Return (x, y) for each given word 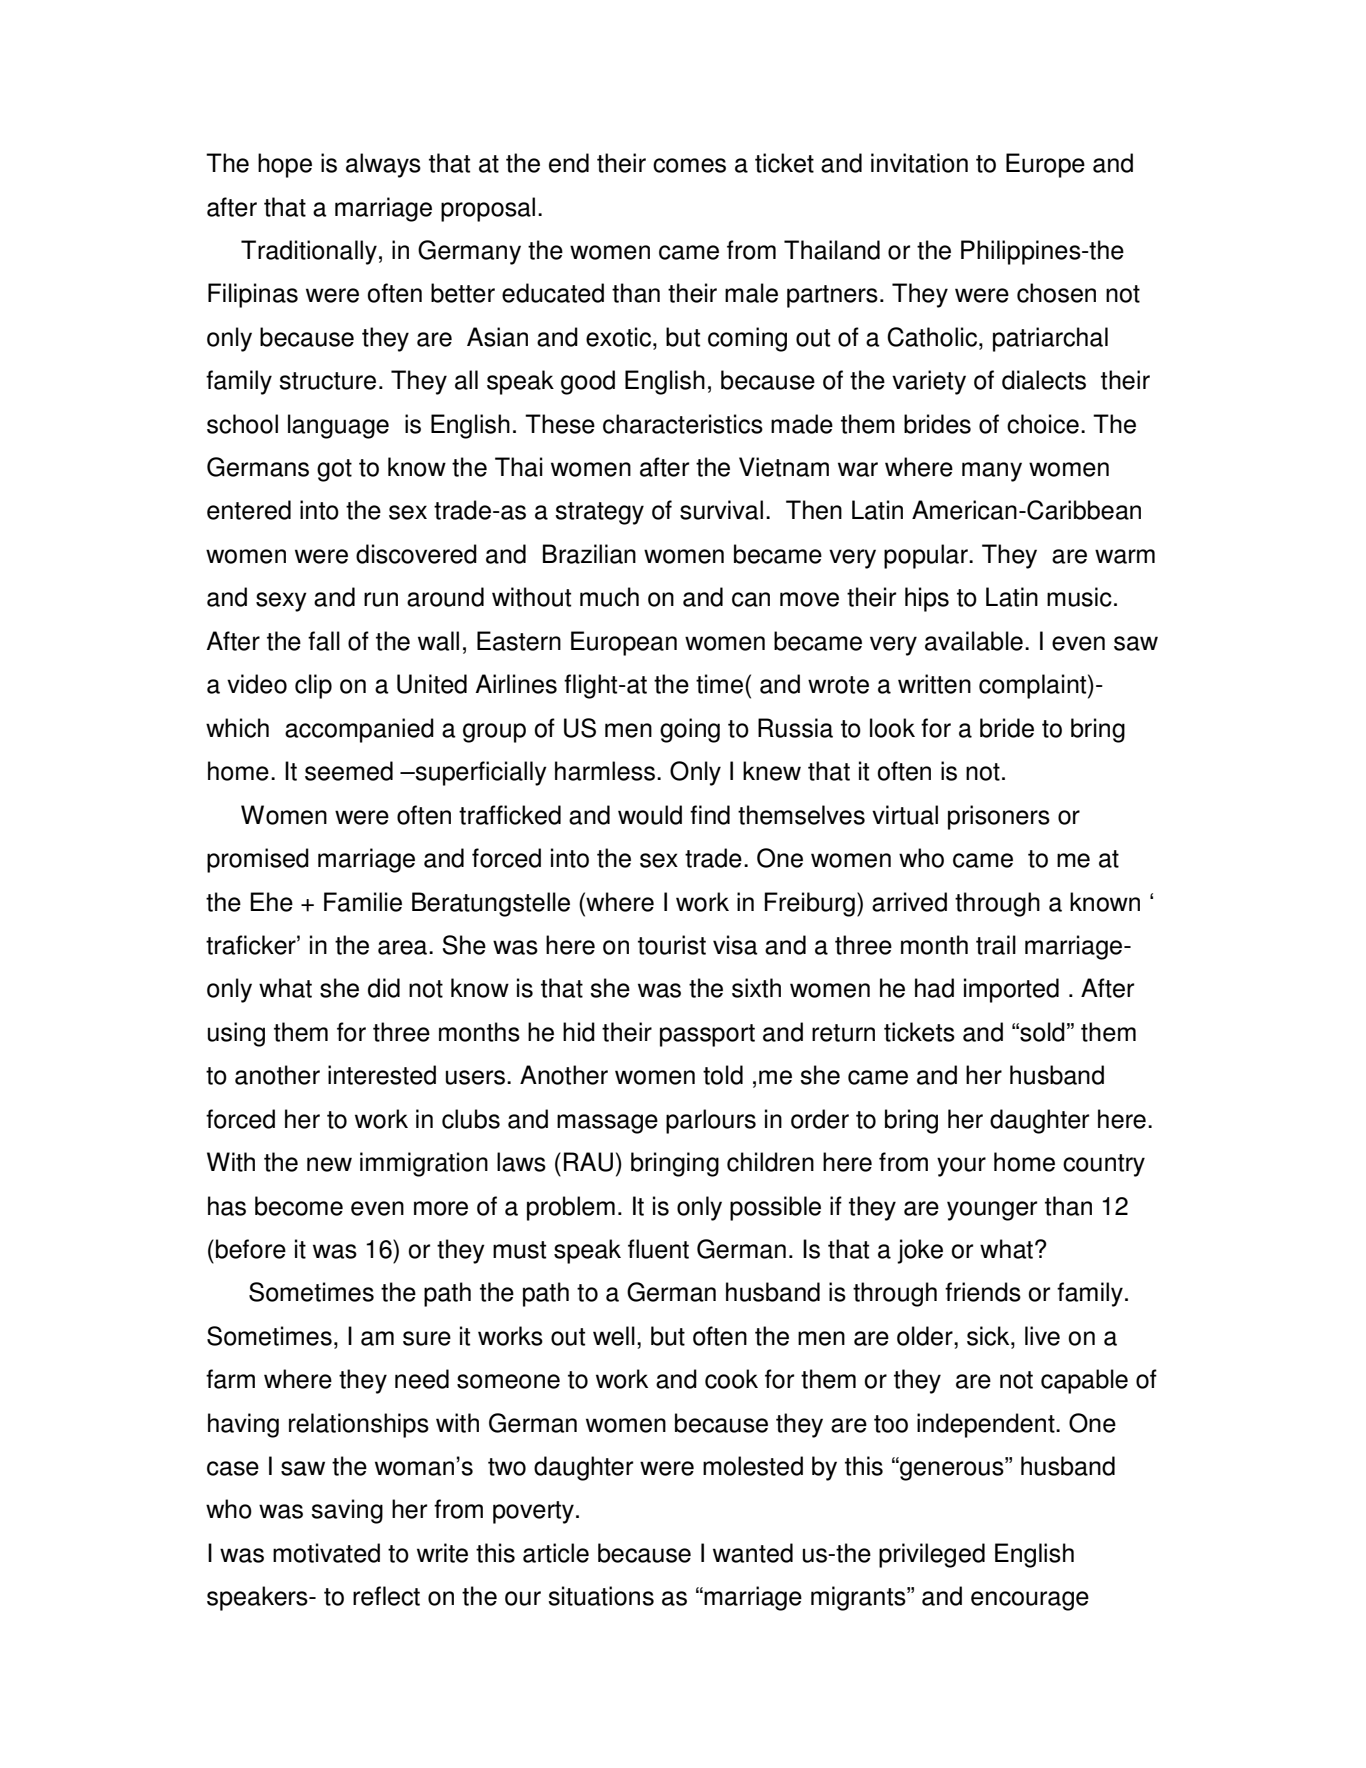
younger (992, 1211)
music (1079, 597)
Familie (363, 902)
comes (689, 165)
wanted (753, 1553)
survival (721, 510)
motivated (326, 1553)
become (299, 1206)
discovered (416, 554)
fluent (658, 1249)
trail (996, 945)
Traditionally (309, 252)
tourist (672, 945)
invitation (919, 163)
